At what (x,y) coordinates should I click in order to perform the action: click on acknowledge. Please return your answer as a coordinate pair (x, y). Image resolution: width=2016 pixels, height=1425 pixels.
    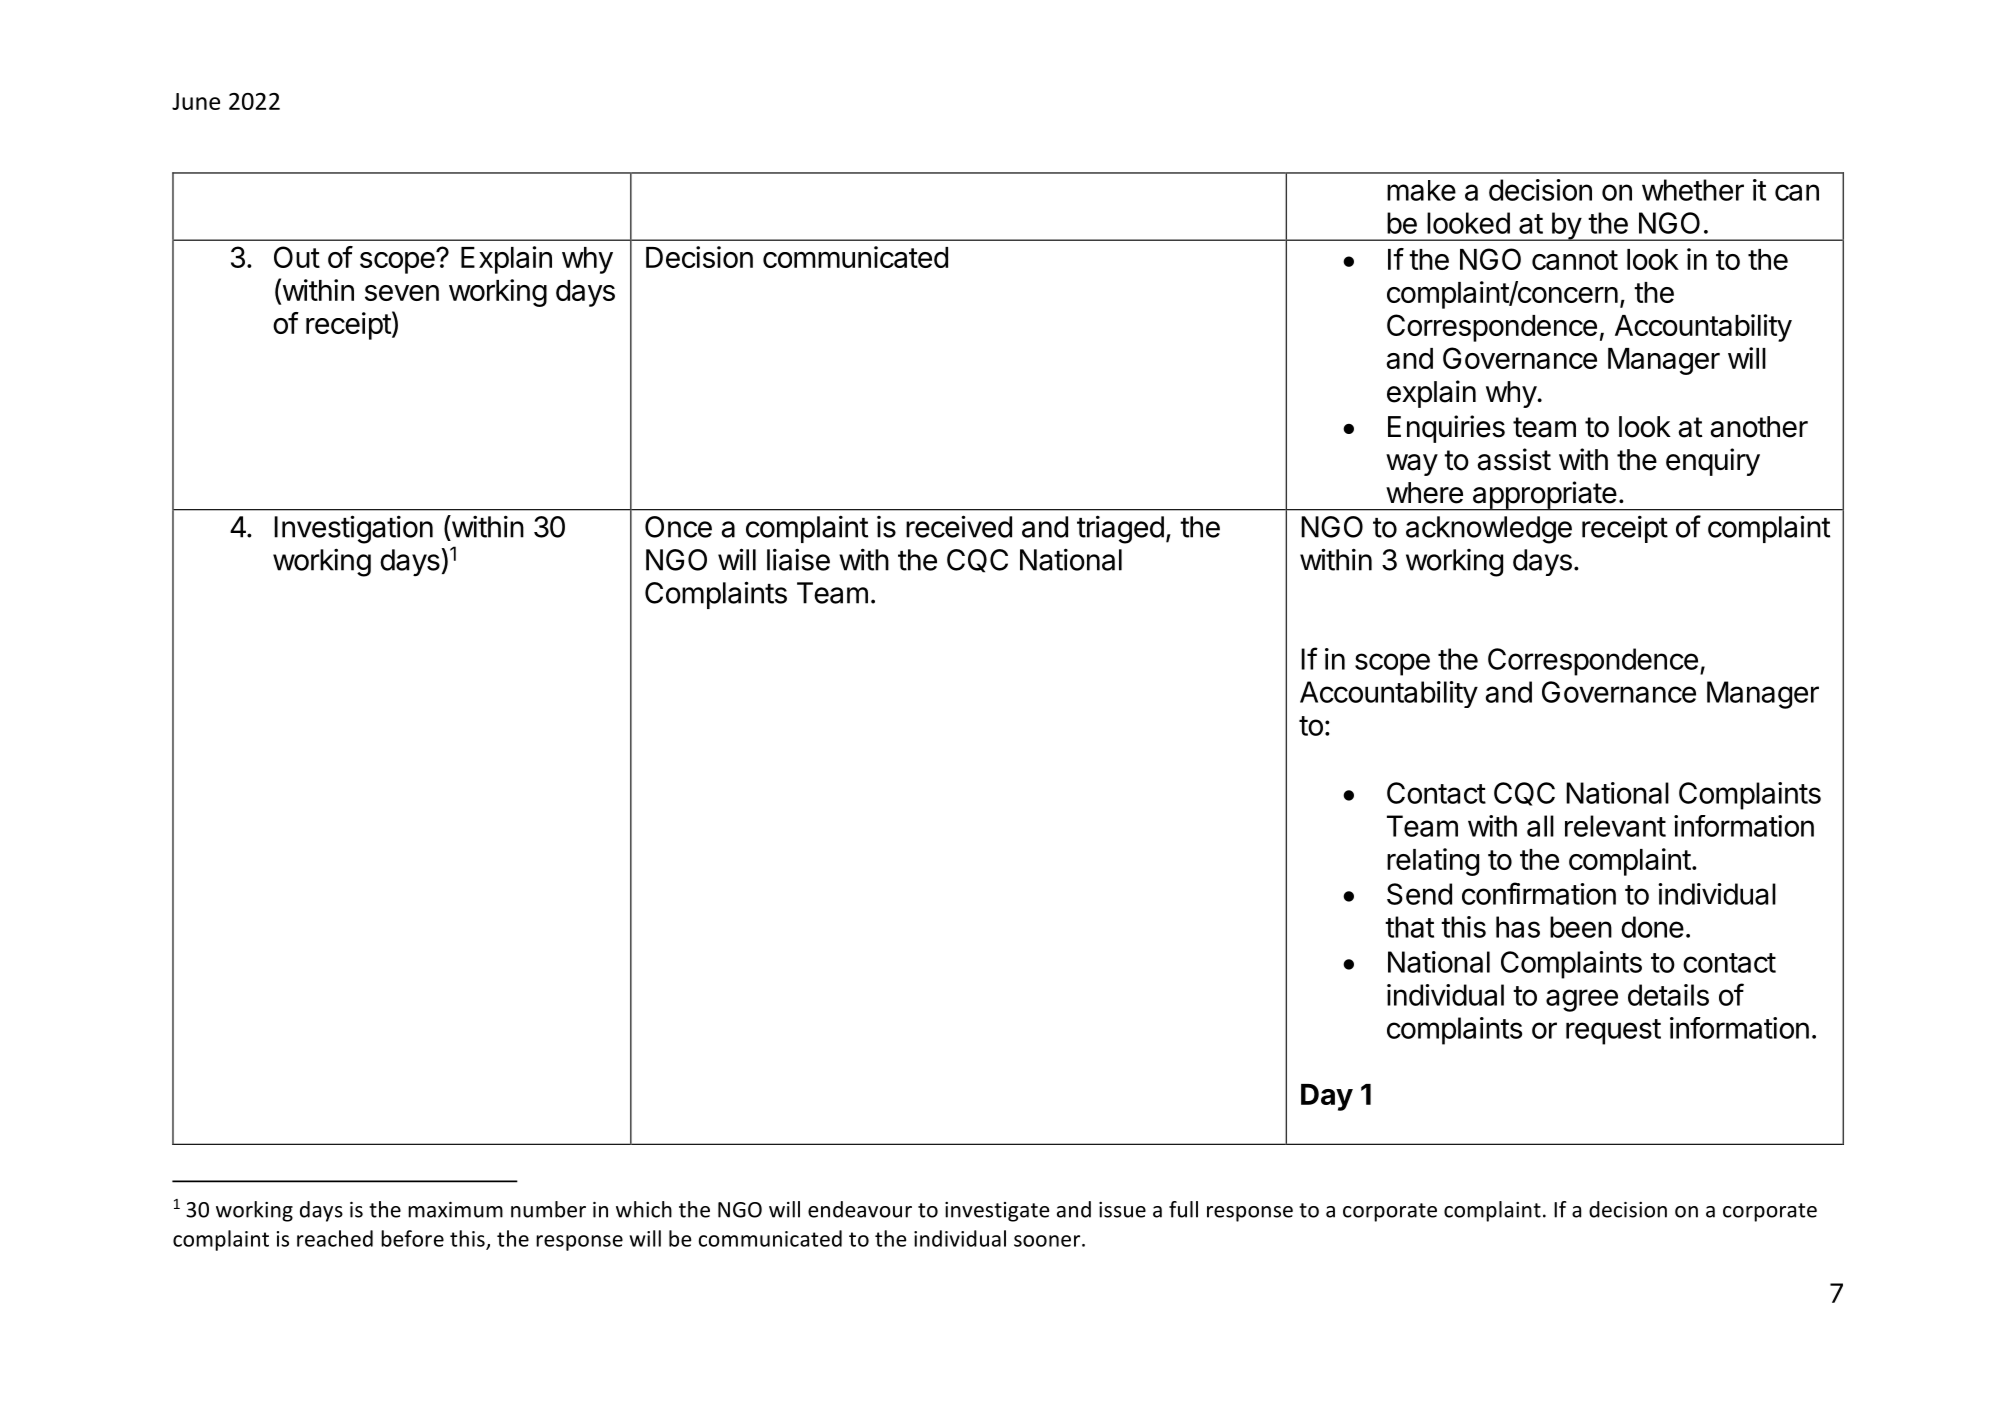
    Looking at the image, I should click on (1489, 530).
